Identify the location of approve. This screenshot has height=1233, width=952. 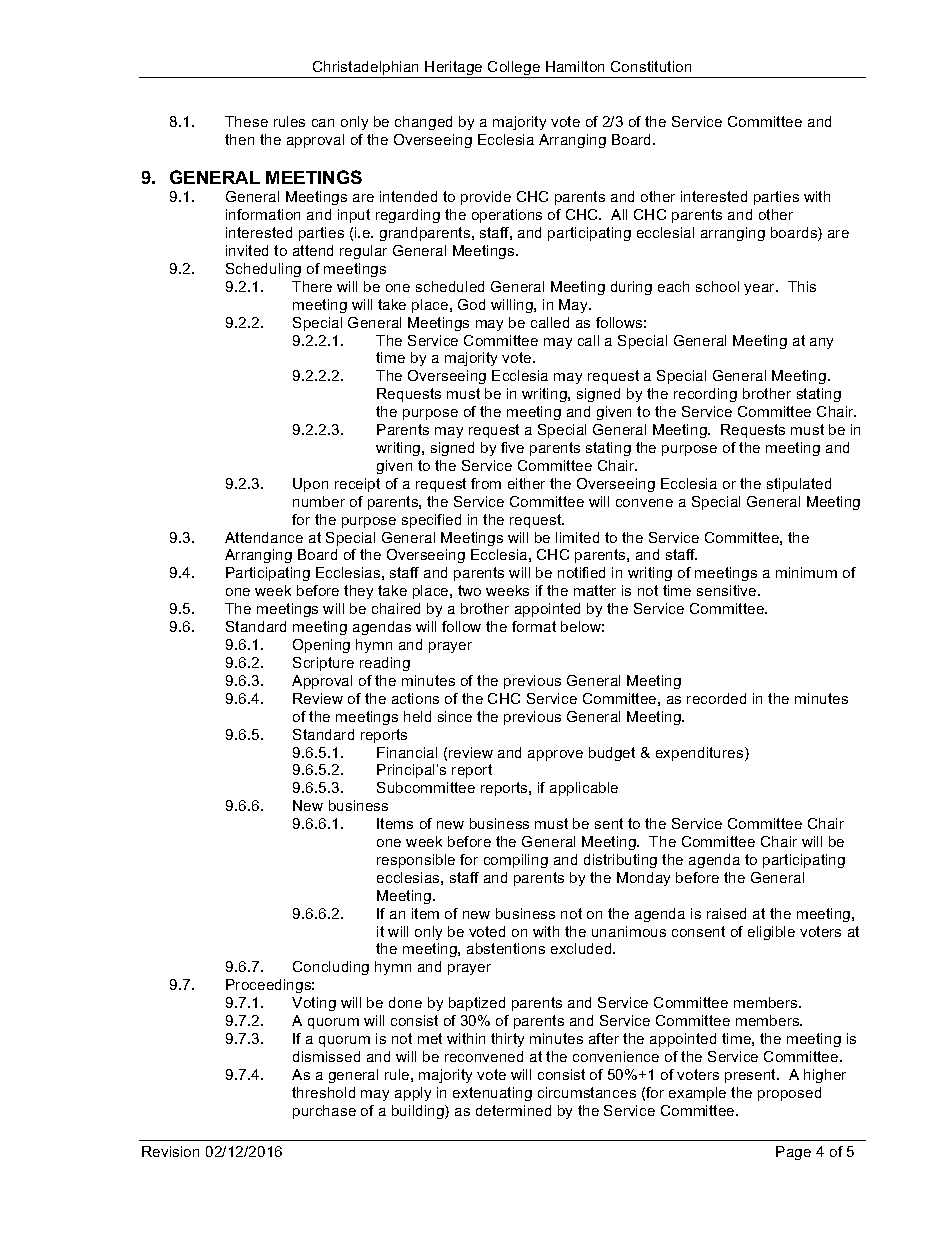
(555, 755).
